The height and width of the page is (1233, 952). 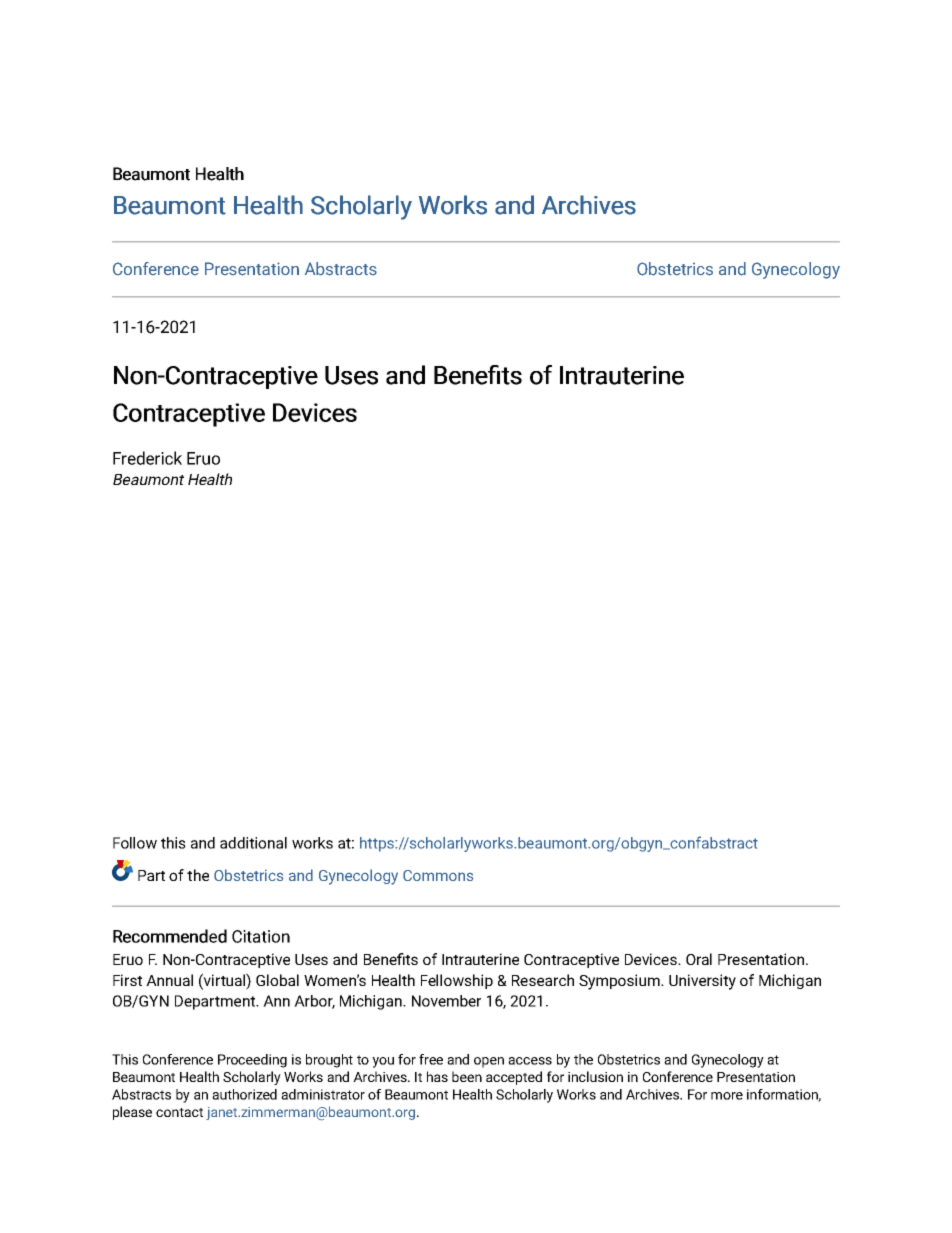 I want to click on contact, so click(x=179, y=1112).
